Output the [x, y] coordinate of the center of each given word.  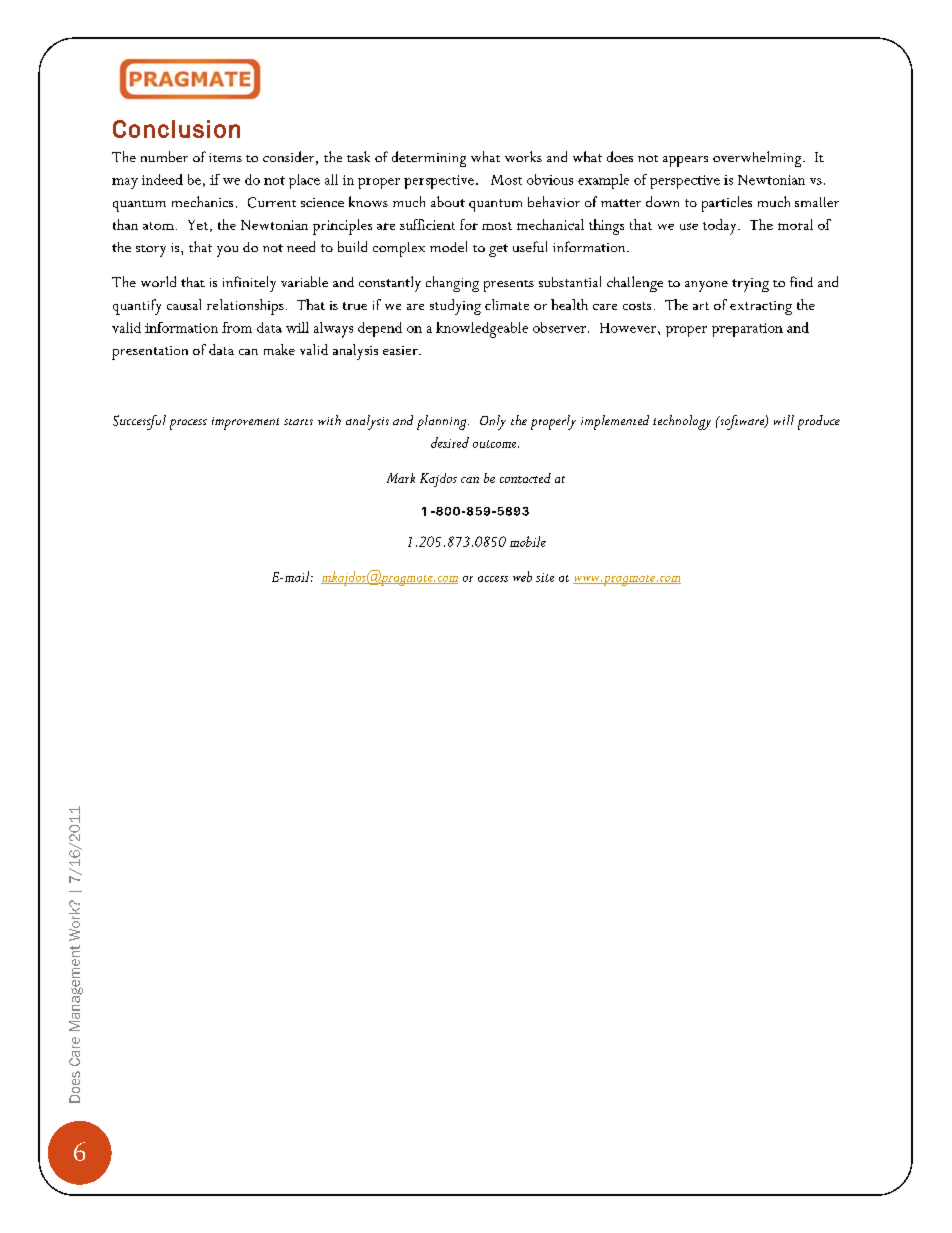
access [493, 579]
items [225, 157]
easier [401, 350]
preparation [747, 330]
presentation [150, 353]
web [522, 576]
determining [429, 159]
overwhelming [758, 159]
